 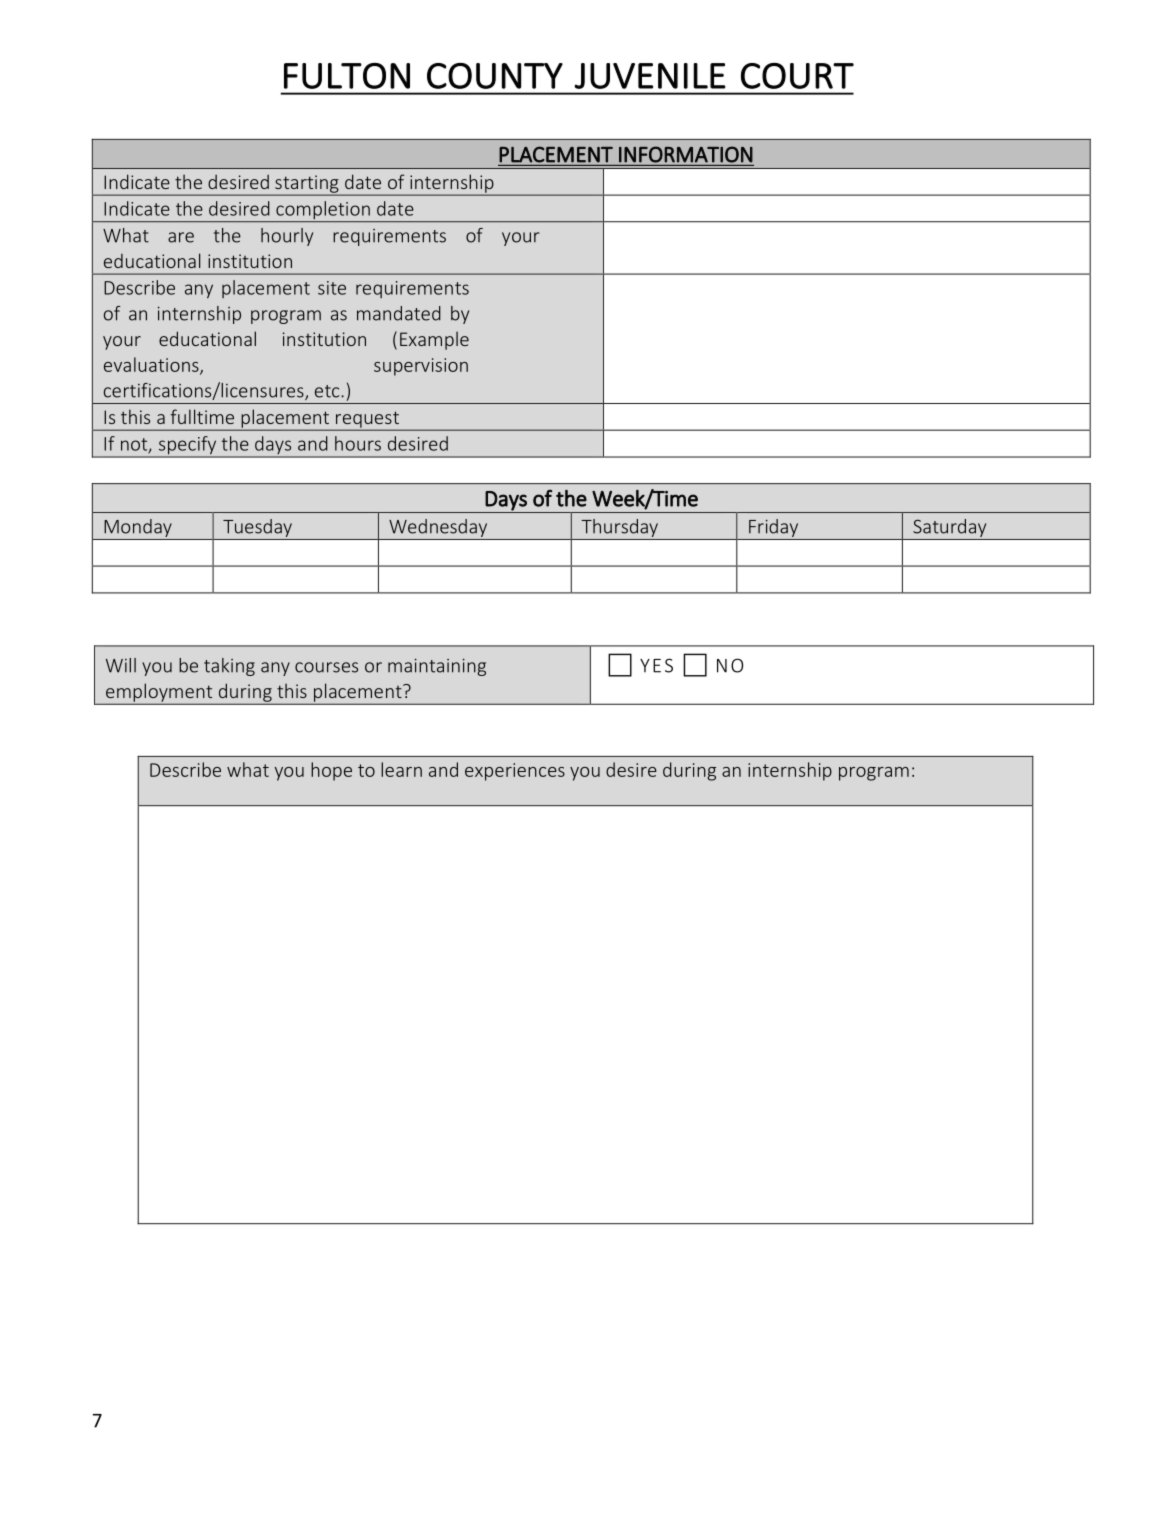 I want to click on INFORMATION, so click(x=686, y=155).
